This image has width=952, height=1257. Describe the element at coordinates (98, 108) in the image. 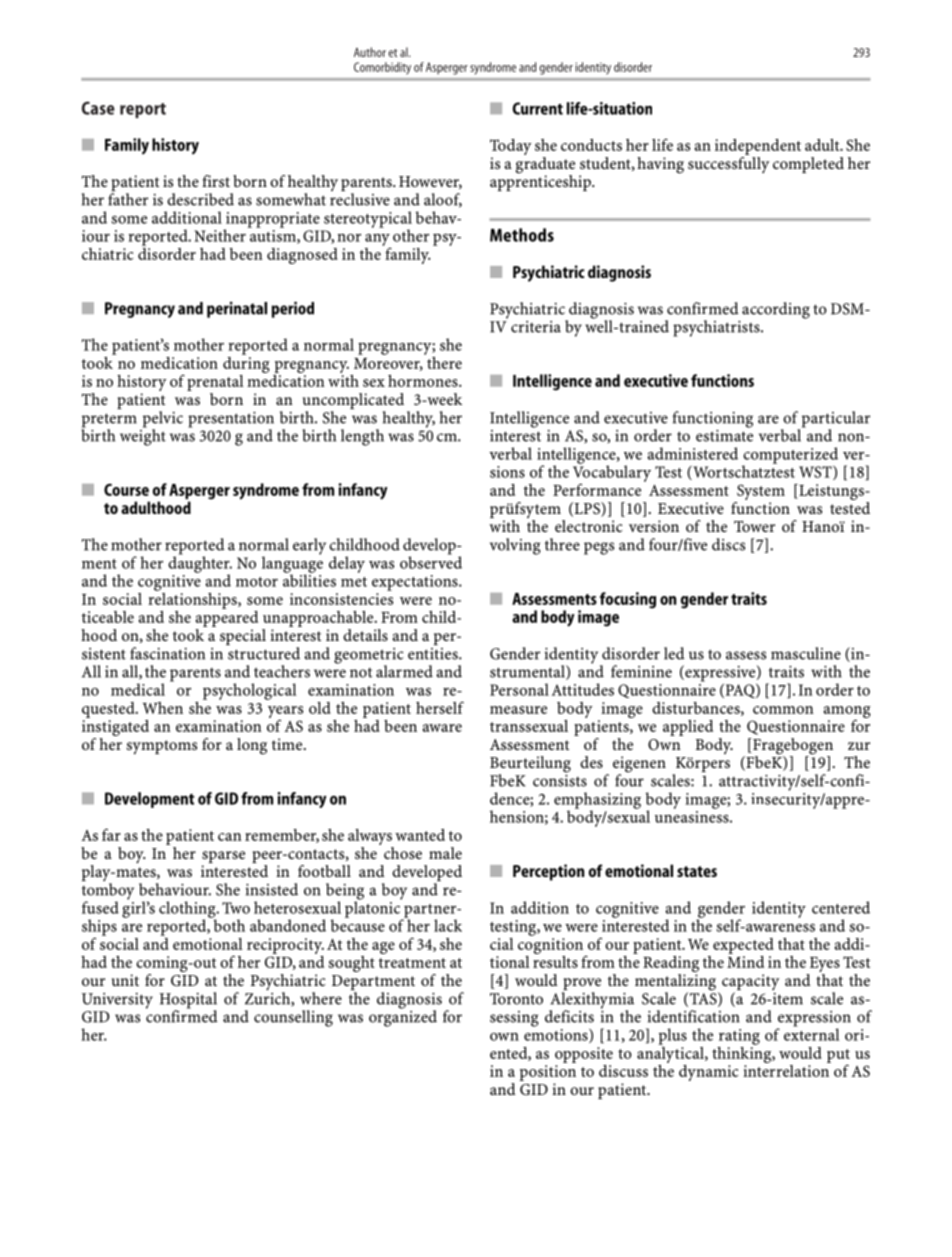

I see `Case` at that location.
